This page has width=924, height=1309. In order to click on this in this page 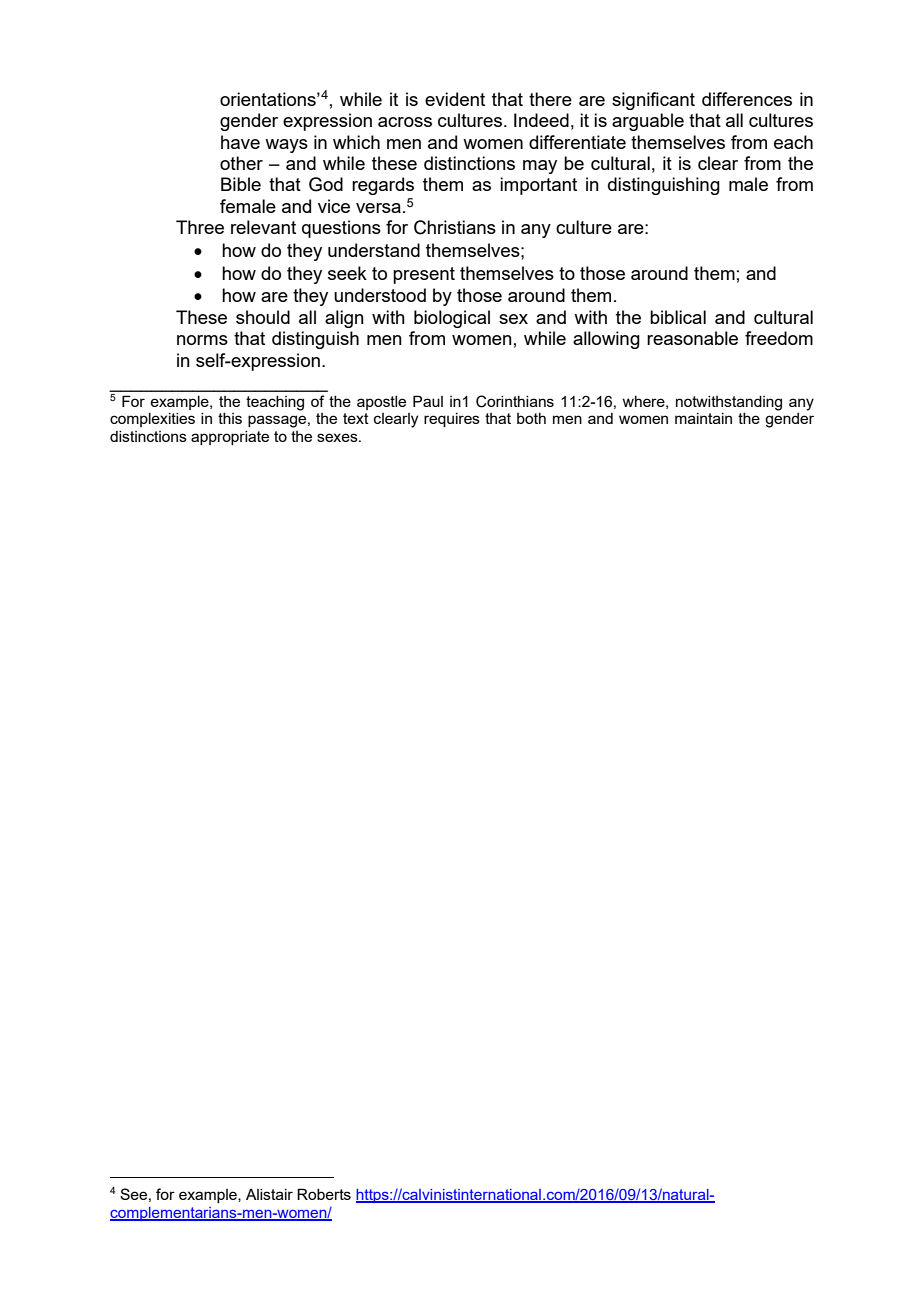, I will do `click(230, 418)`.
